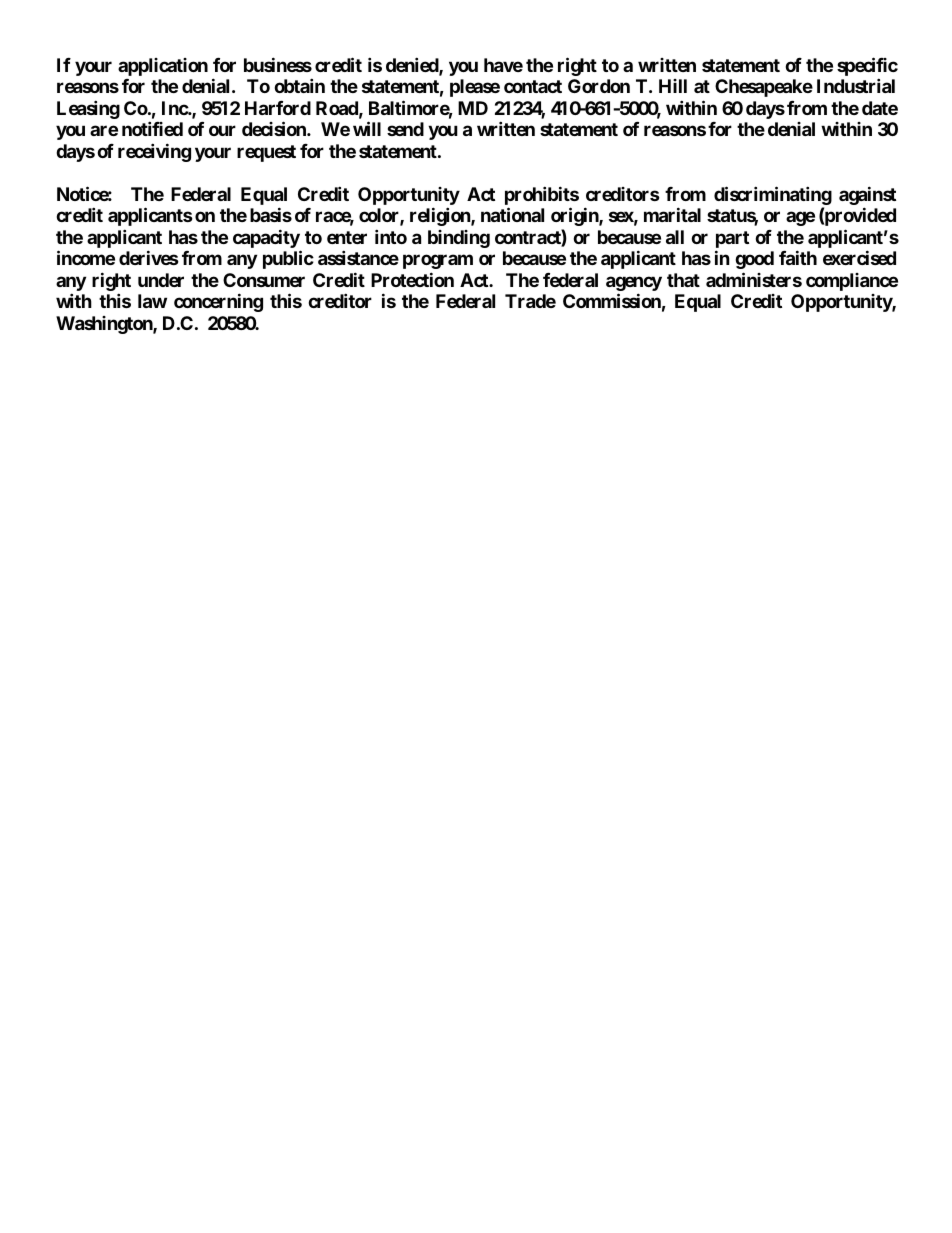 This image has height=1233, width=952. What do you see at coordinates (672, 214) in the image?
I see `marital` at bounding box center [672, 214].
